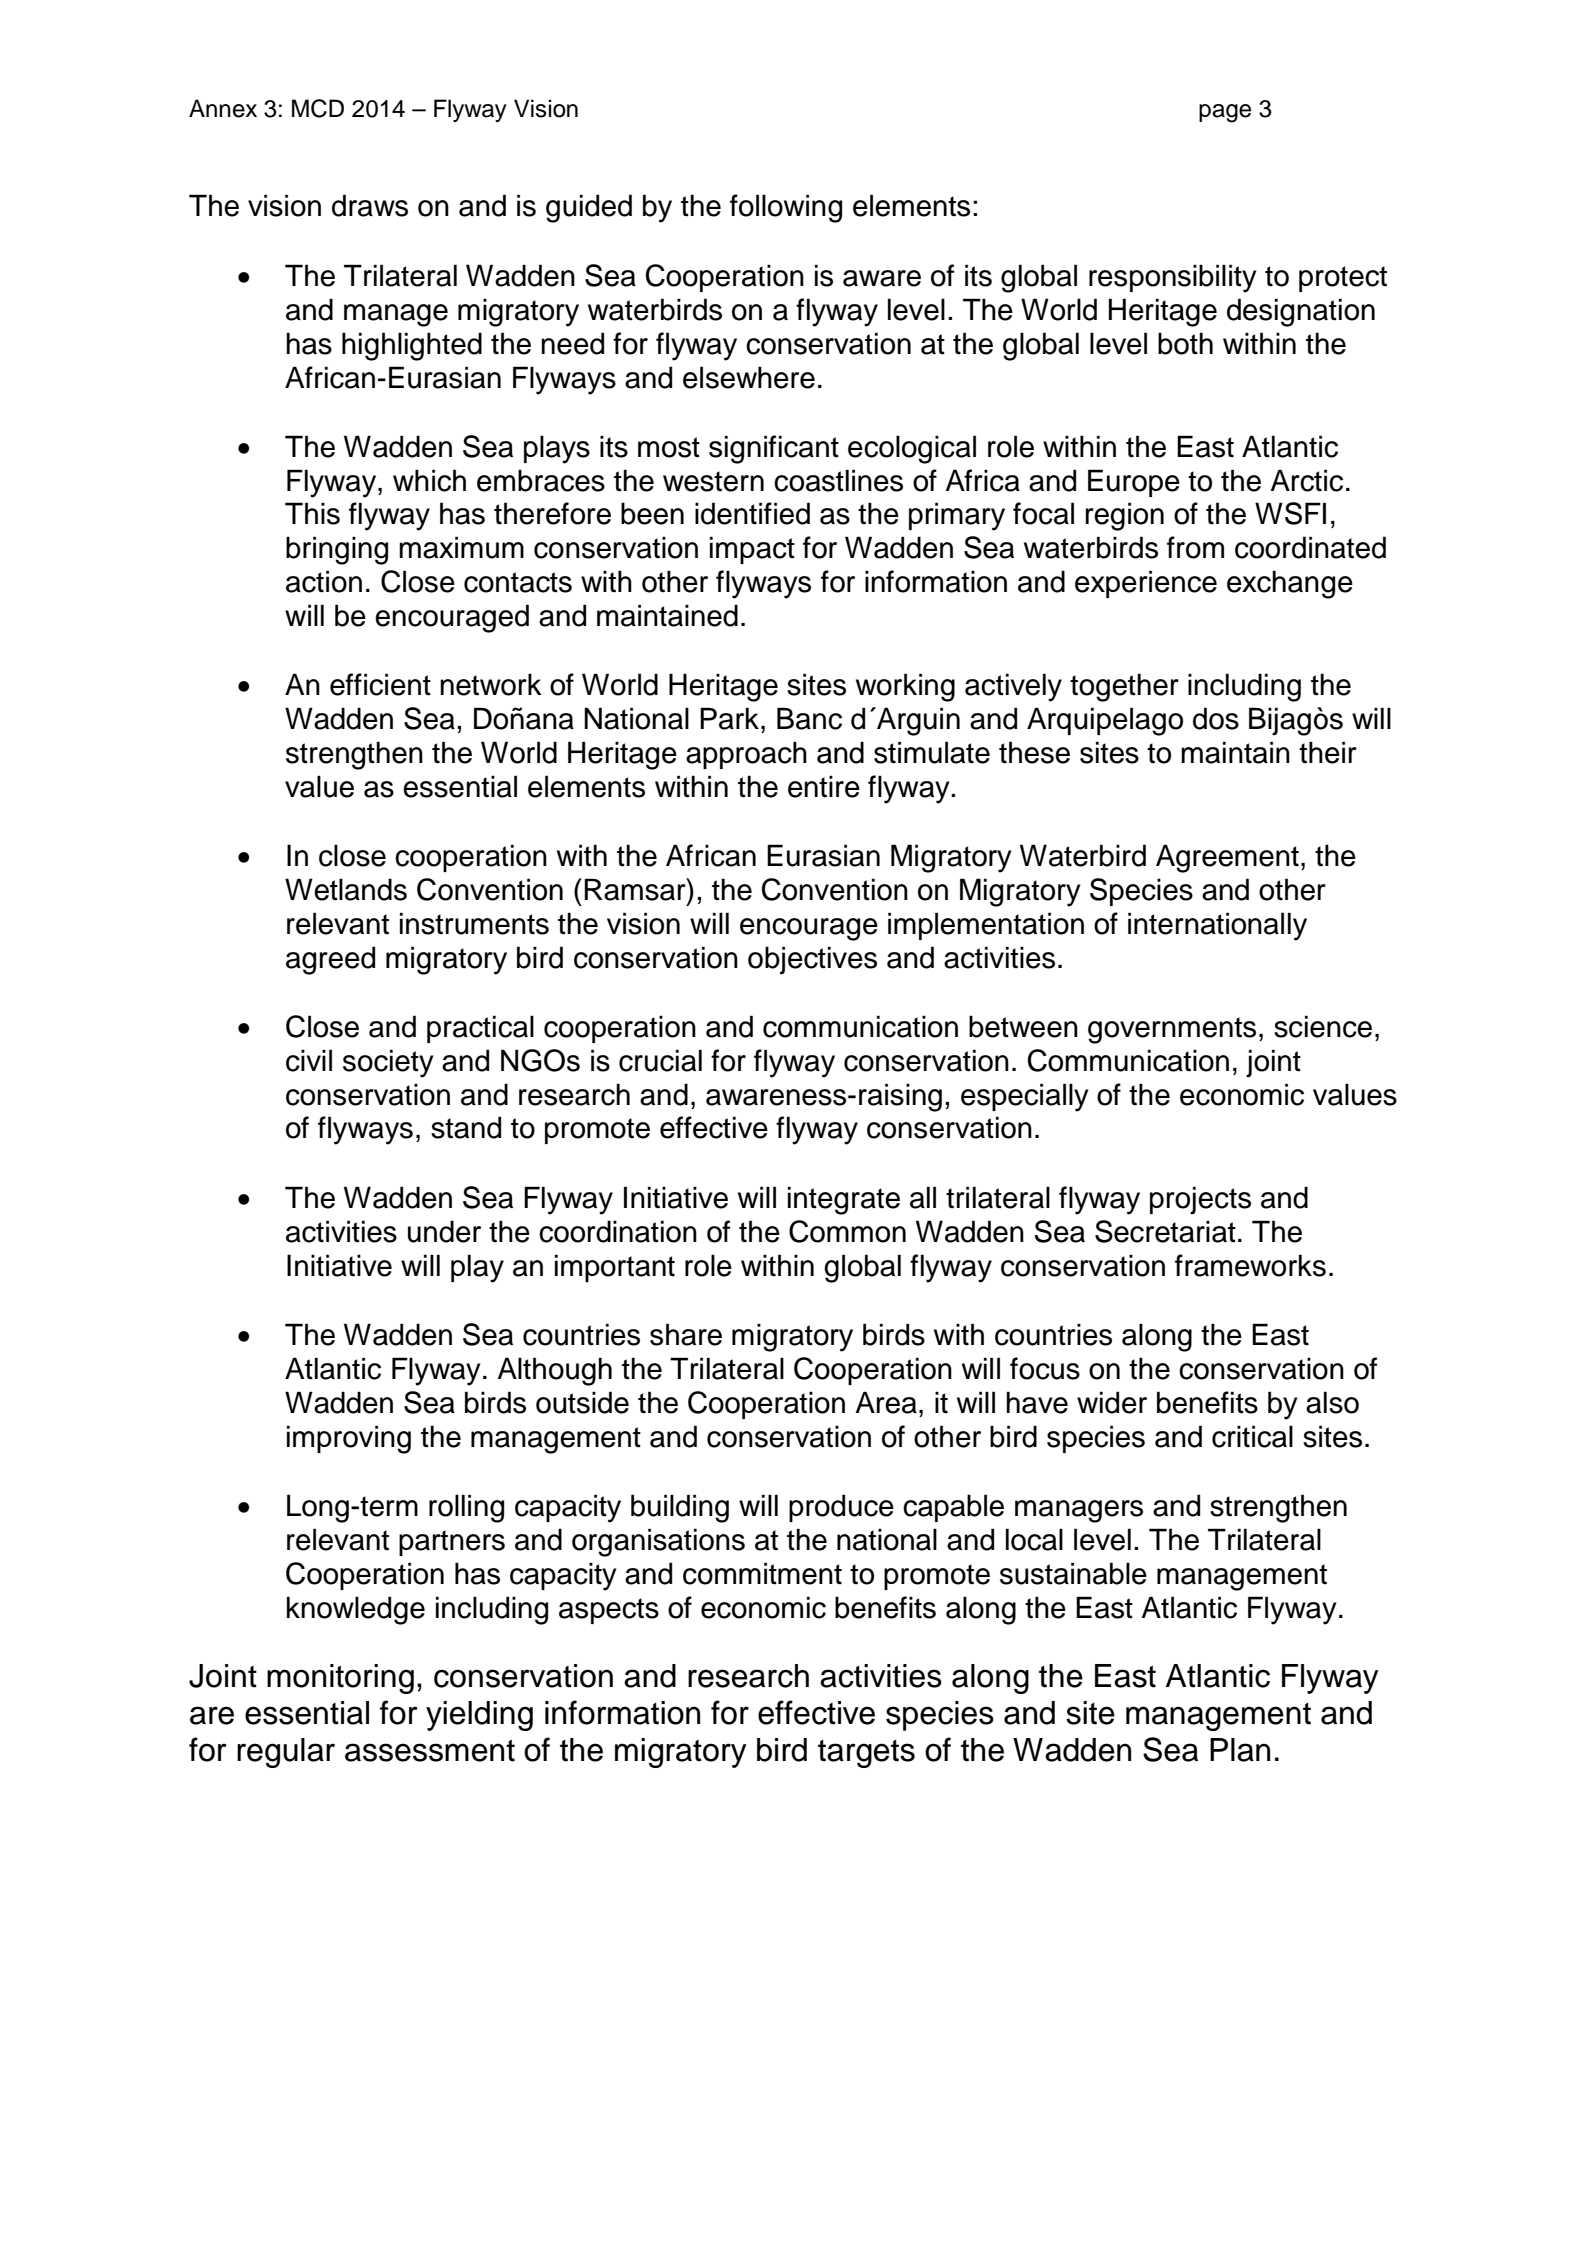 The width and height of the document is (1589, 2249). What do you see at coordinates (786, 208) in the document?
I see `following` at bounding box center [786, 208].
